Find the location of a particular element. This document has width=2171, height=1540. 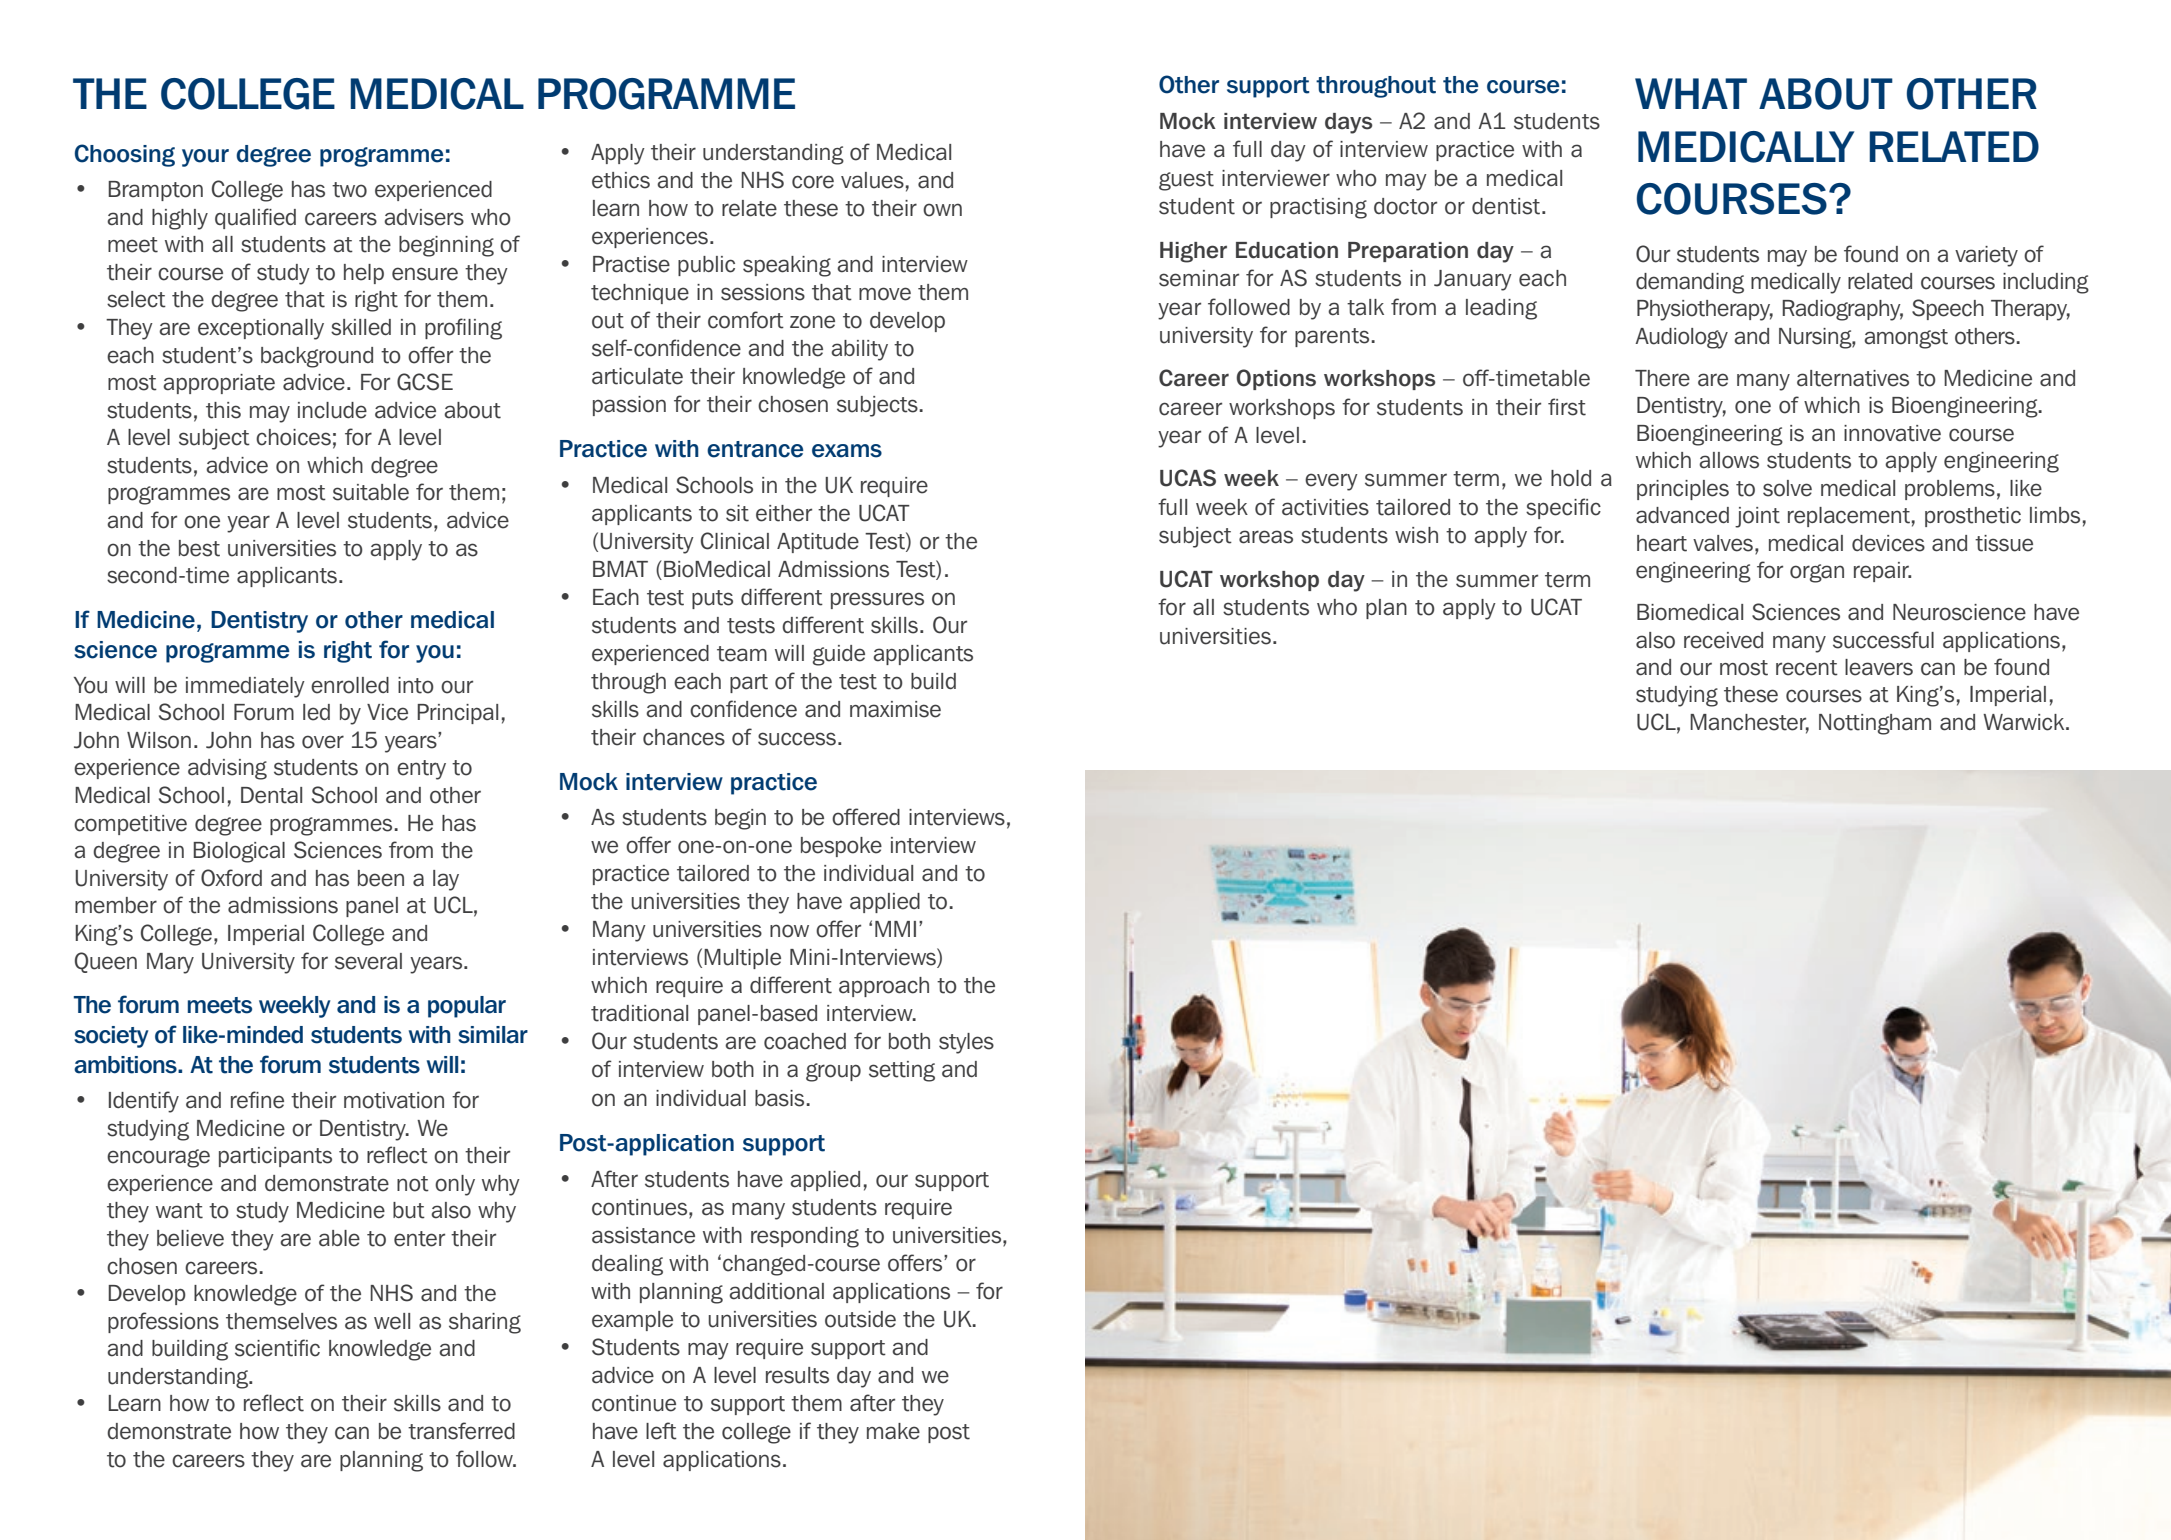

bespoke is located at coordinates (841, 847).
